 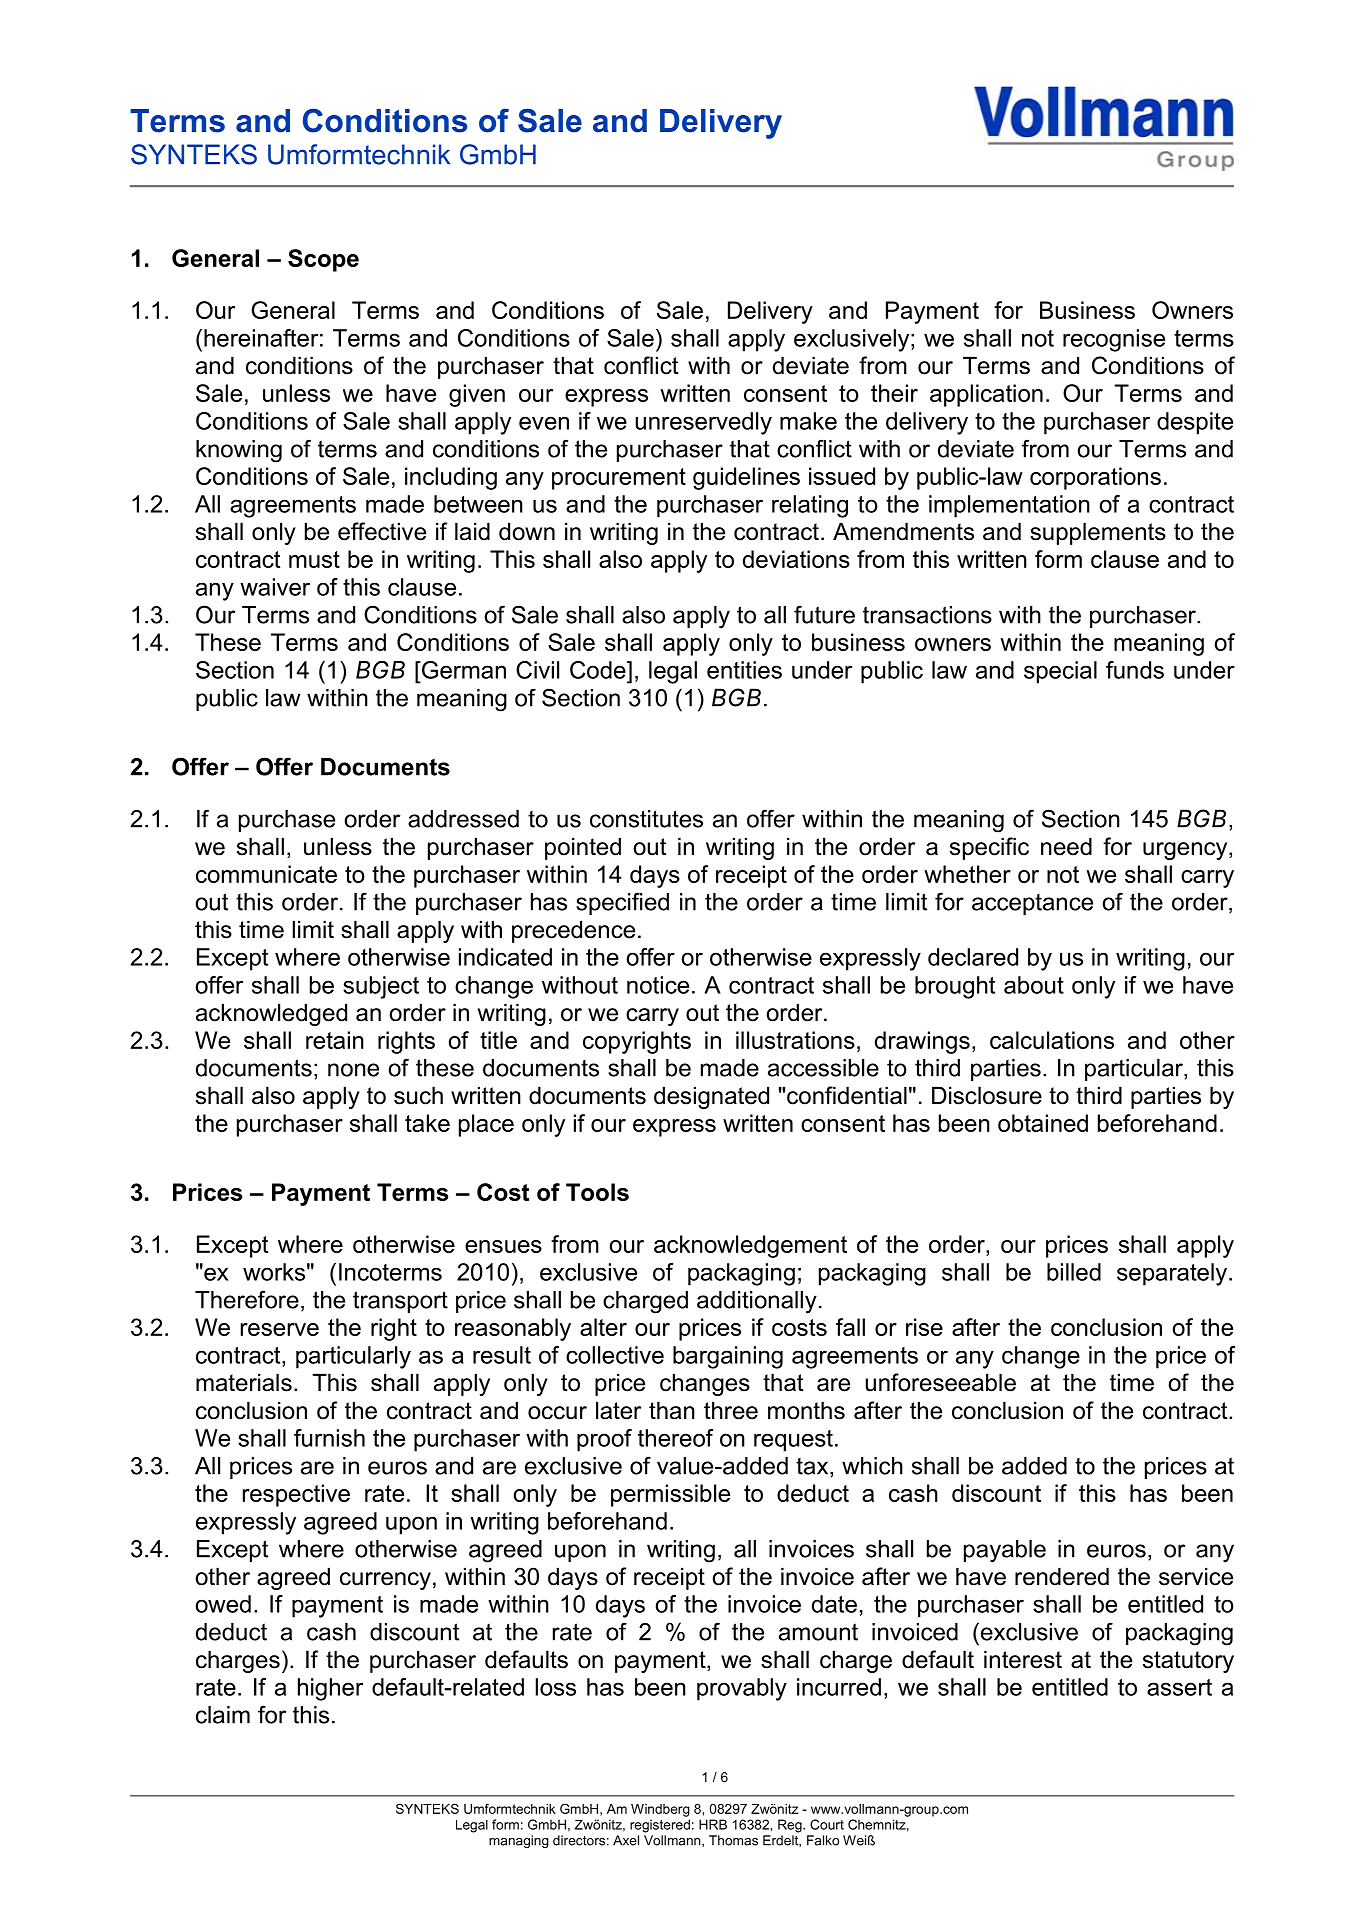 What do you see at coordinates (1060, 672) in the document?
I see `special` at bounding box center [1060, 672].
